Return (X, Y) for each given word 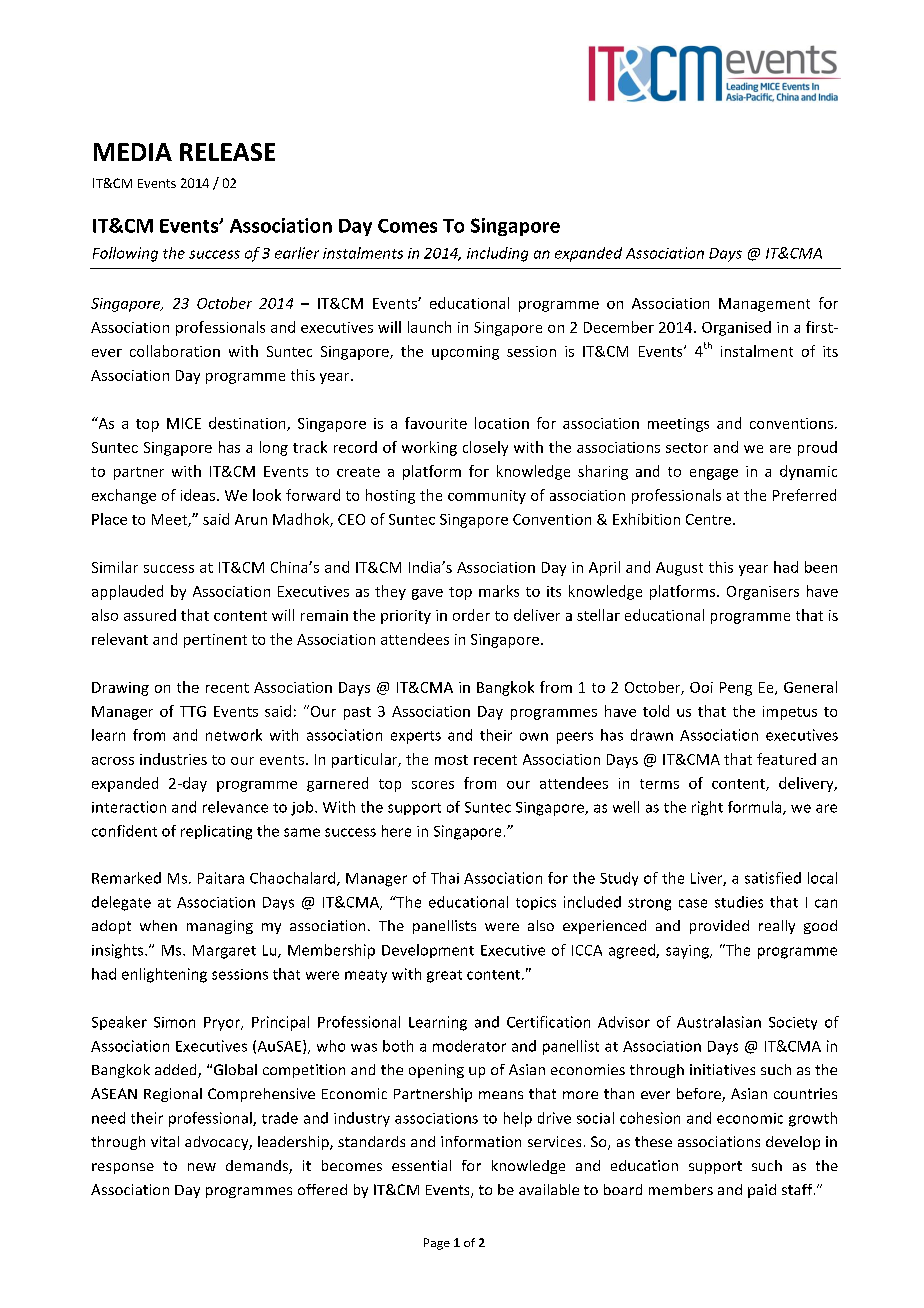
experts (416, 737)
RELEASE (227, 152)
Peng (736, 689)
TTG (193, 711)
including (497, 254)
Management (764, 305)
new (202, 1167)
